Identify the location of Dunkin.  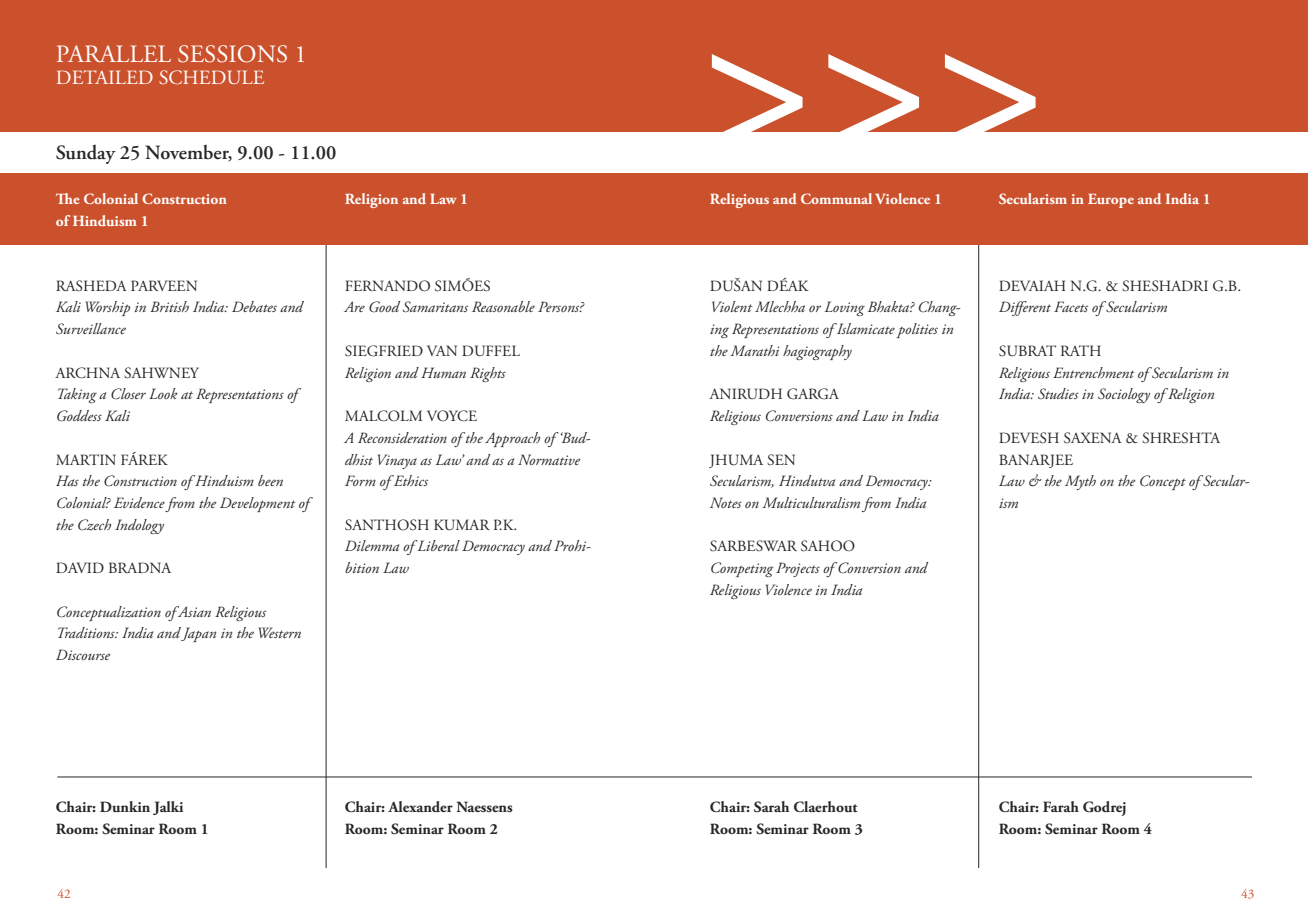
(125, 806).
